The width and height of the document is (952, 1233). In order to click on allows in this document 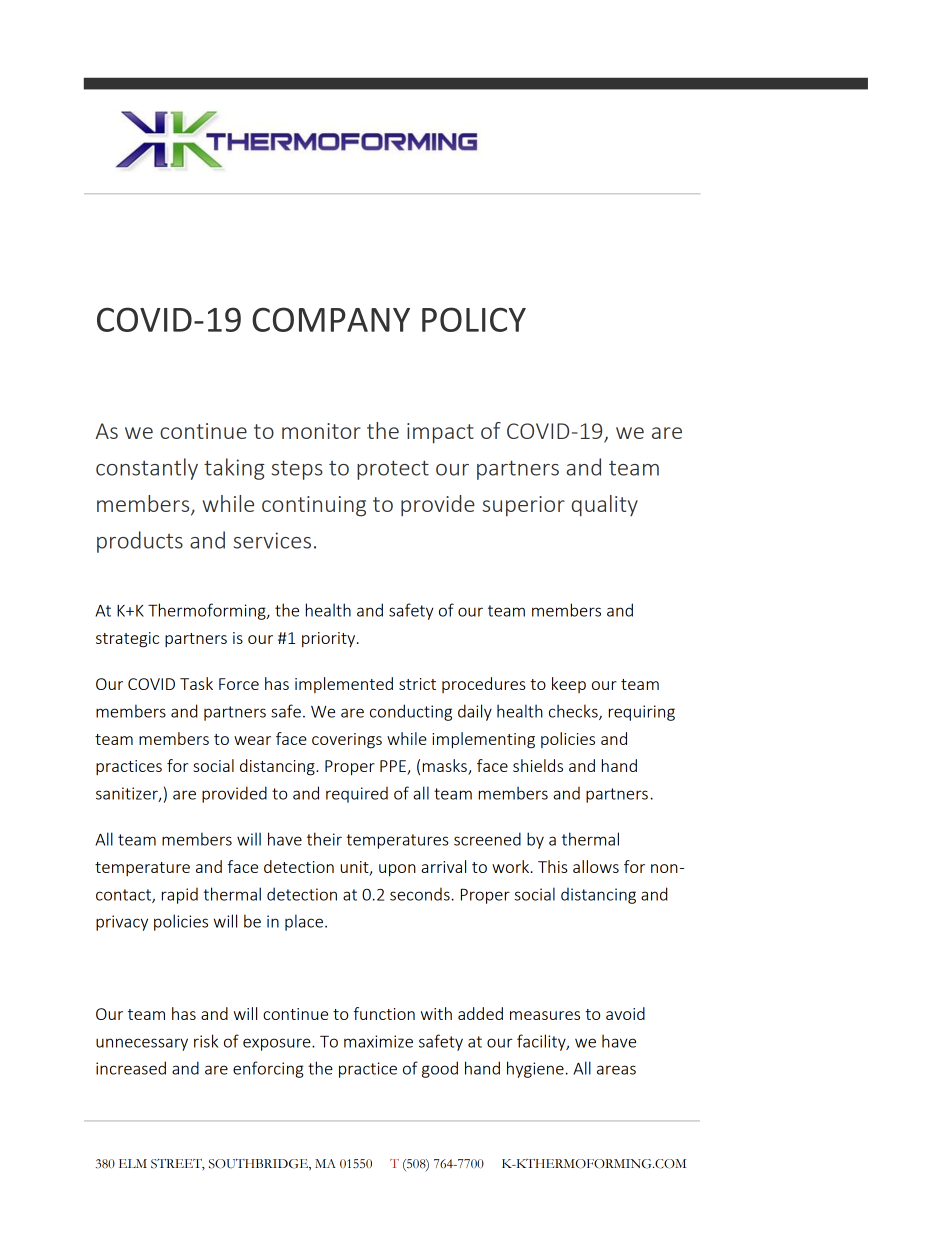, I will do `click(596, 866)`.
